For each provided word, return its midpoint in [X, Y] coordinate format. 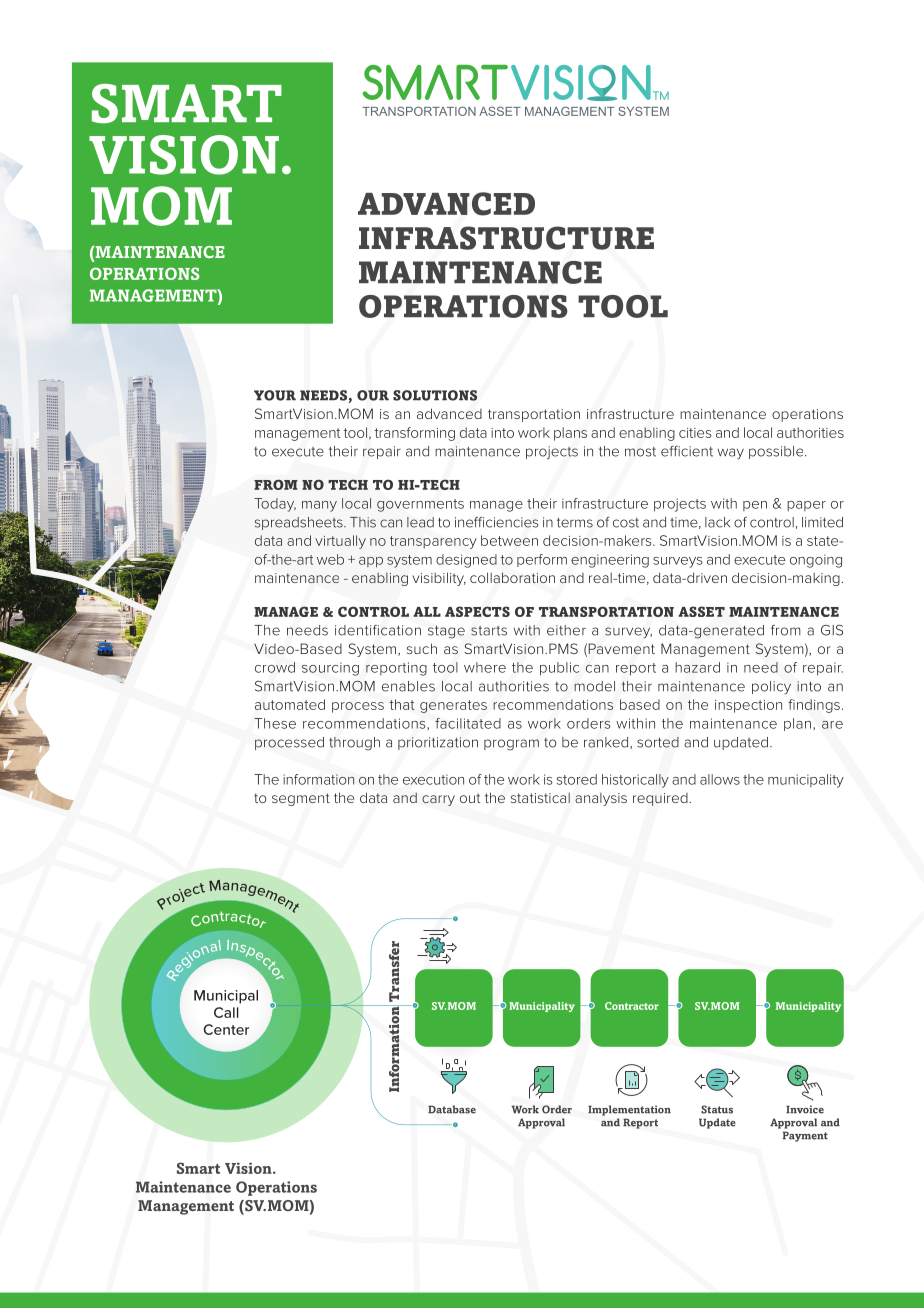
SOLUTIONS [435, 395]
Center [226, 1029]
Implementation [629, 1110]
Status [717, 1109]
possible [777, 452]
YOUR [275, 395]
